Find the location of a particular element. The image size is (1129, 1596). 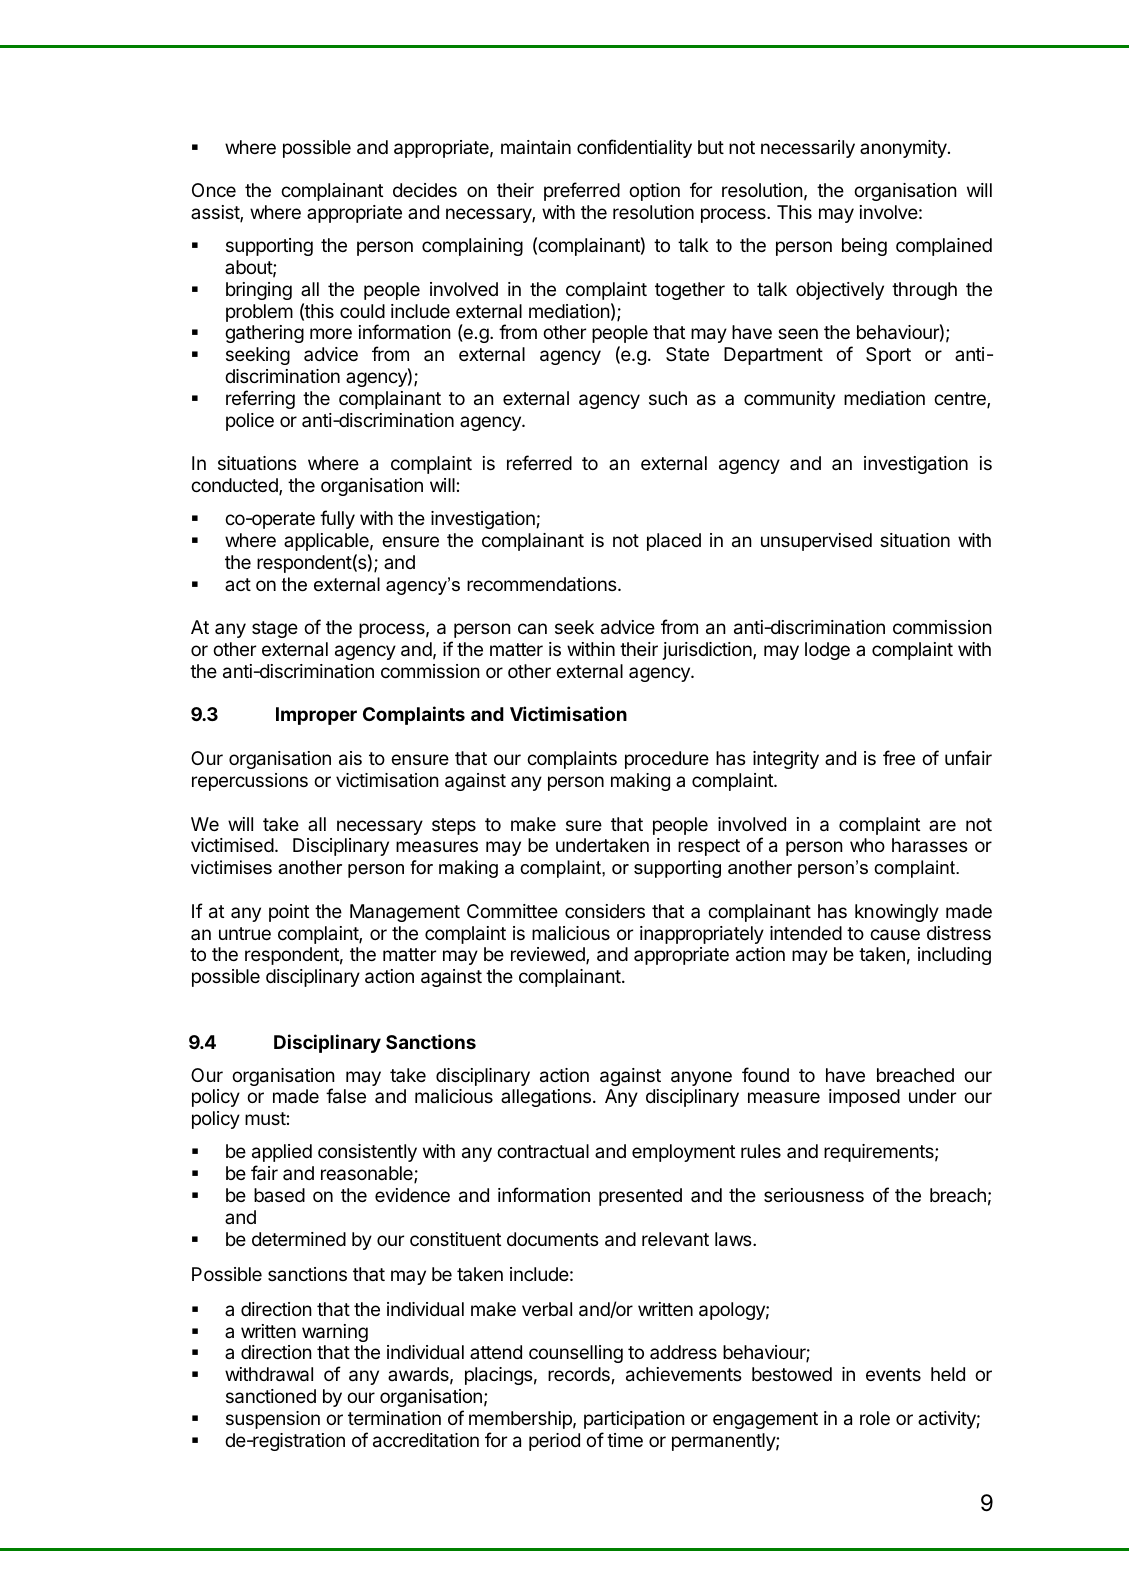

placed is located at coordinates (674, 542).
